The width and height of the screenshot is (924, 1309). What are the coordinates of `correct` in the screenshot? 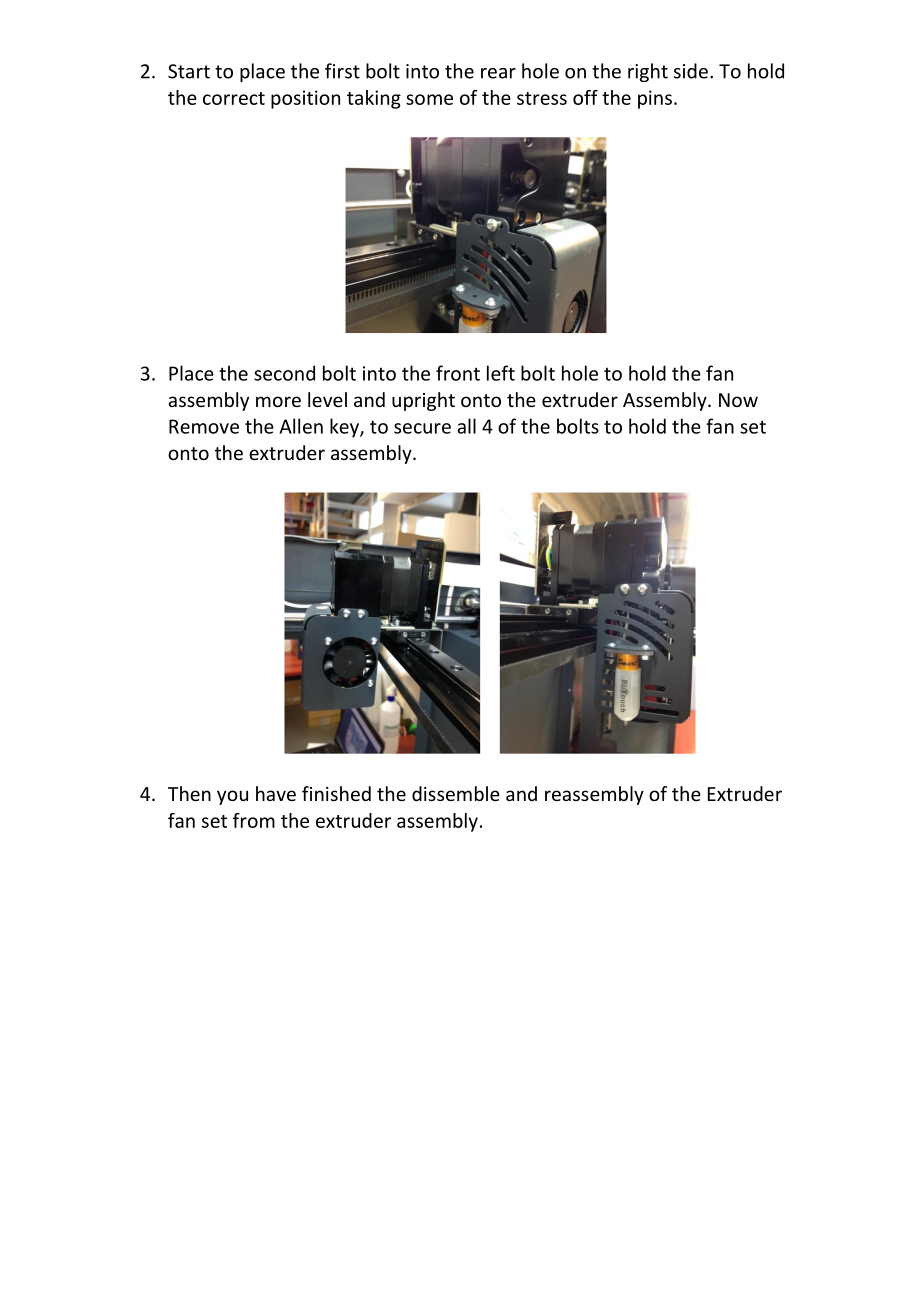 It's located at (234, 98).
